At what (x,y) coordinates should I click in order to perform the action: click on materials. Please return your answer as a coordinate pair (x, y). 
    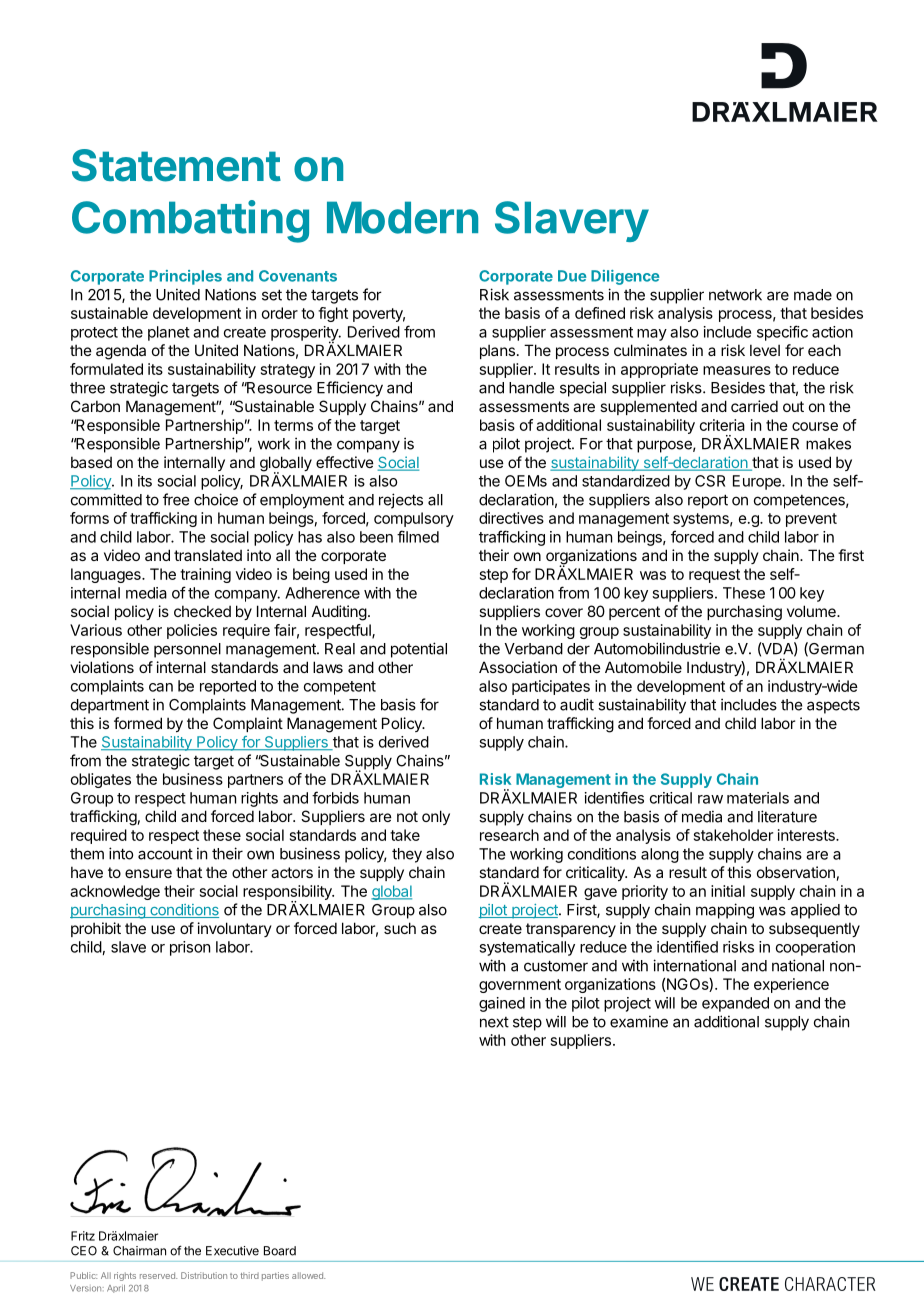
    Looking at the image, I should click on (758, 798).
